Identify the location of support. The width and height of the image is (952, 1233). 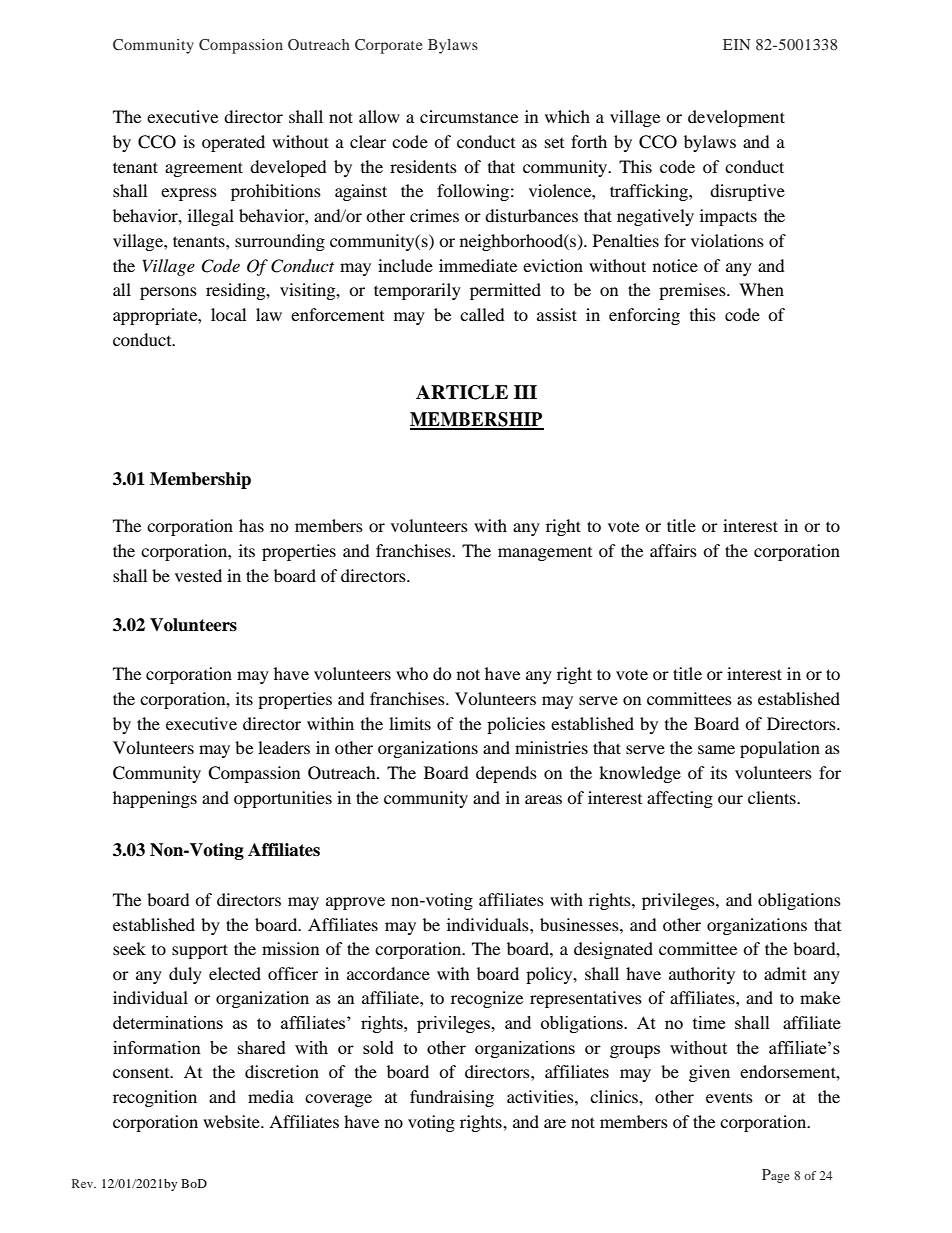
(200, 951).
